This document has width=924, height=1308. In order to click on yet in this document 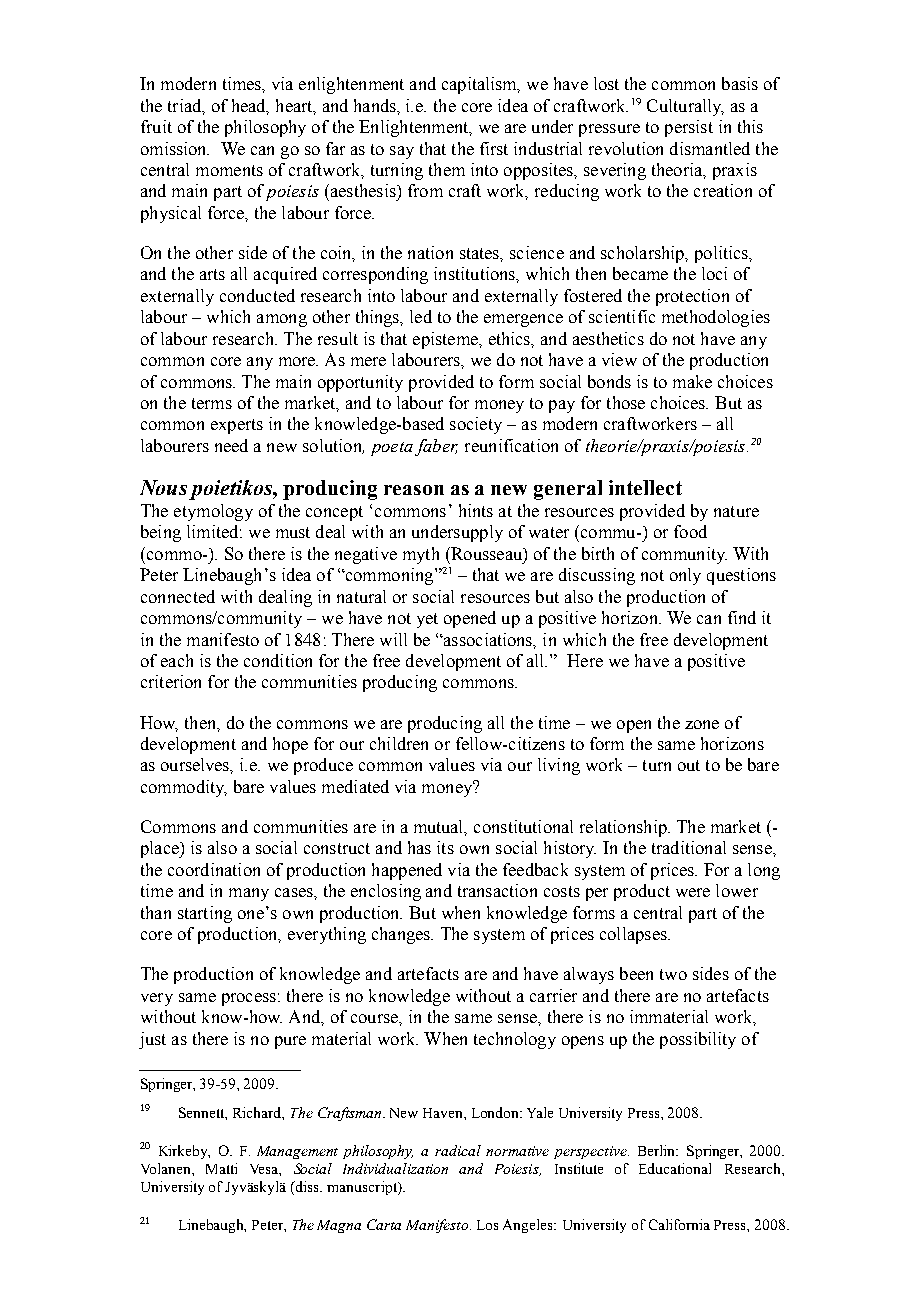, I will do `click(427, 620)`.
